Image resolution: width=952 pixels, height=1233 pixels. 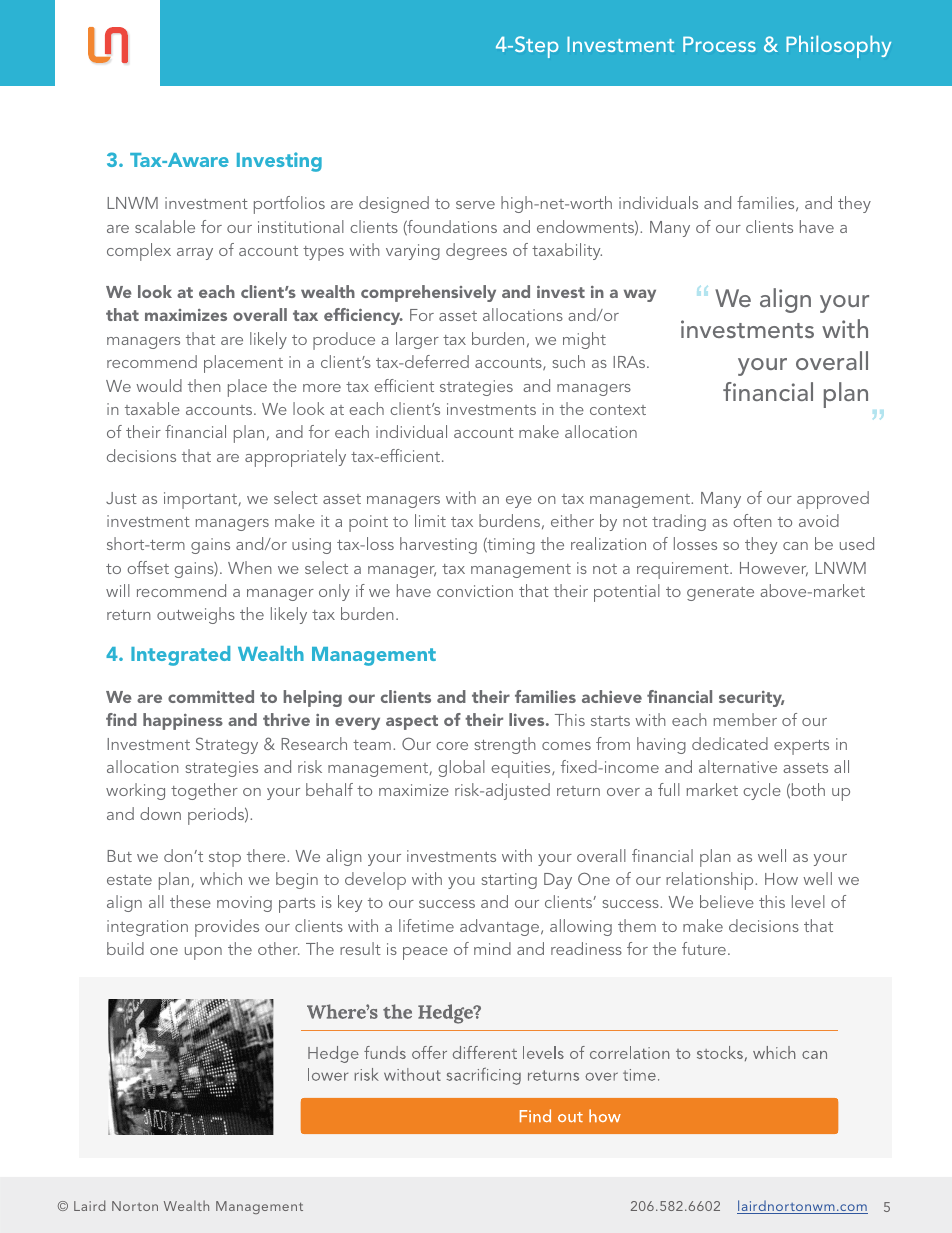 What do you see at coordinates (227, 928) in the document?
I see `provides` at bounding box center [227, 928].
